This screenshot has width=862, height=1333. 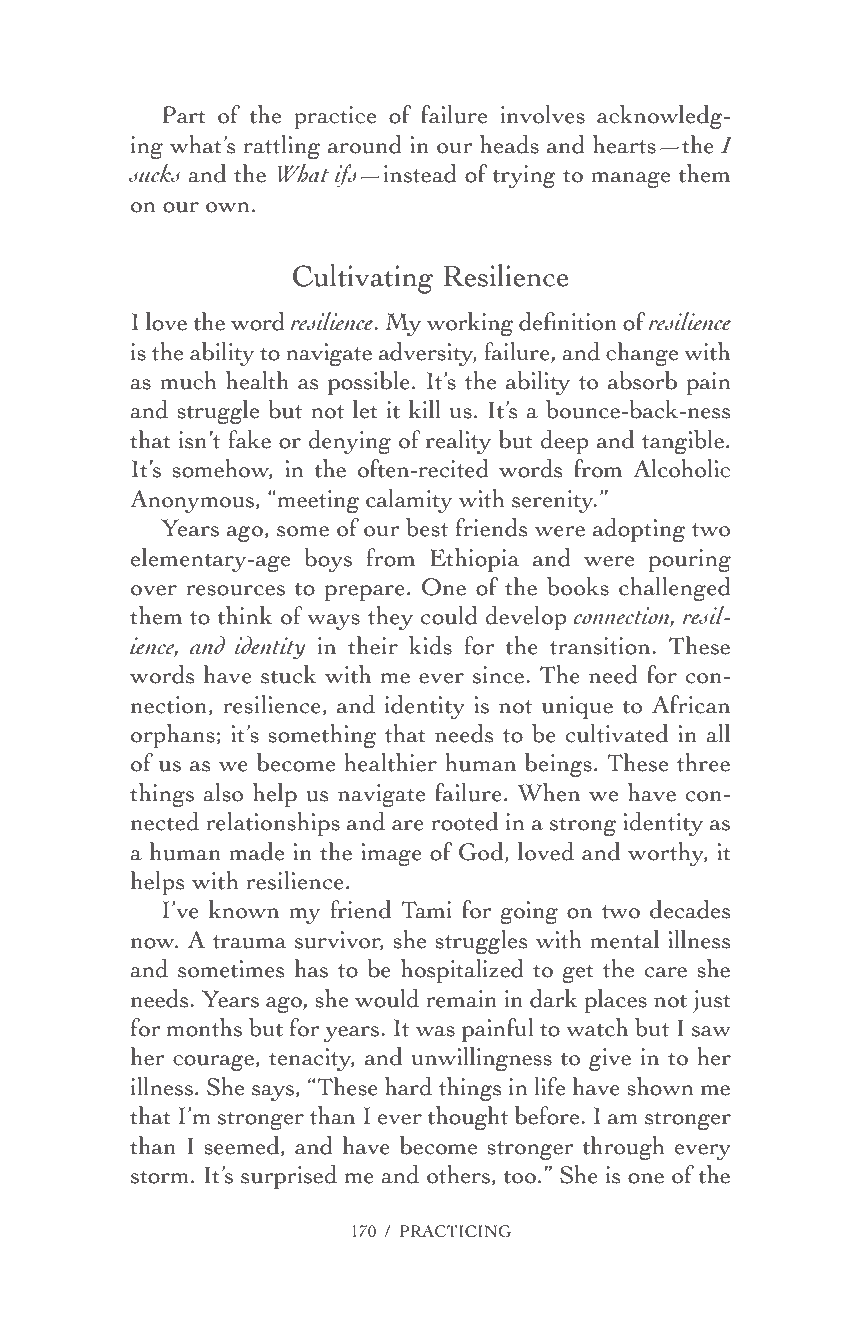 What do you see at coordinates (642, 380) in the screenshot?
I see `absorb` at bounding box center [642, 380].
